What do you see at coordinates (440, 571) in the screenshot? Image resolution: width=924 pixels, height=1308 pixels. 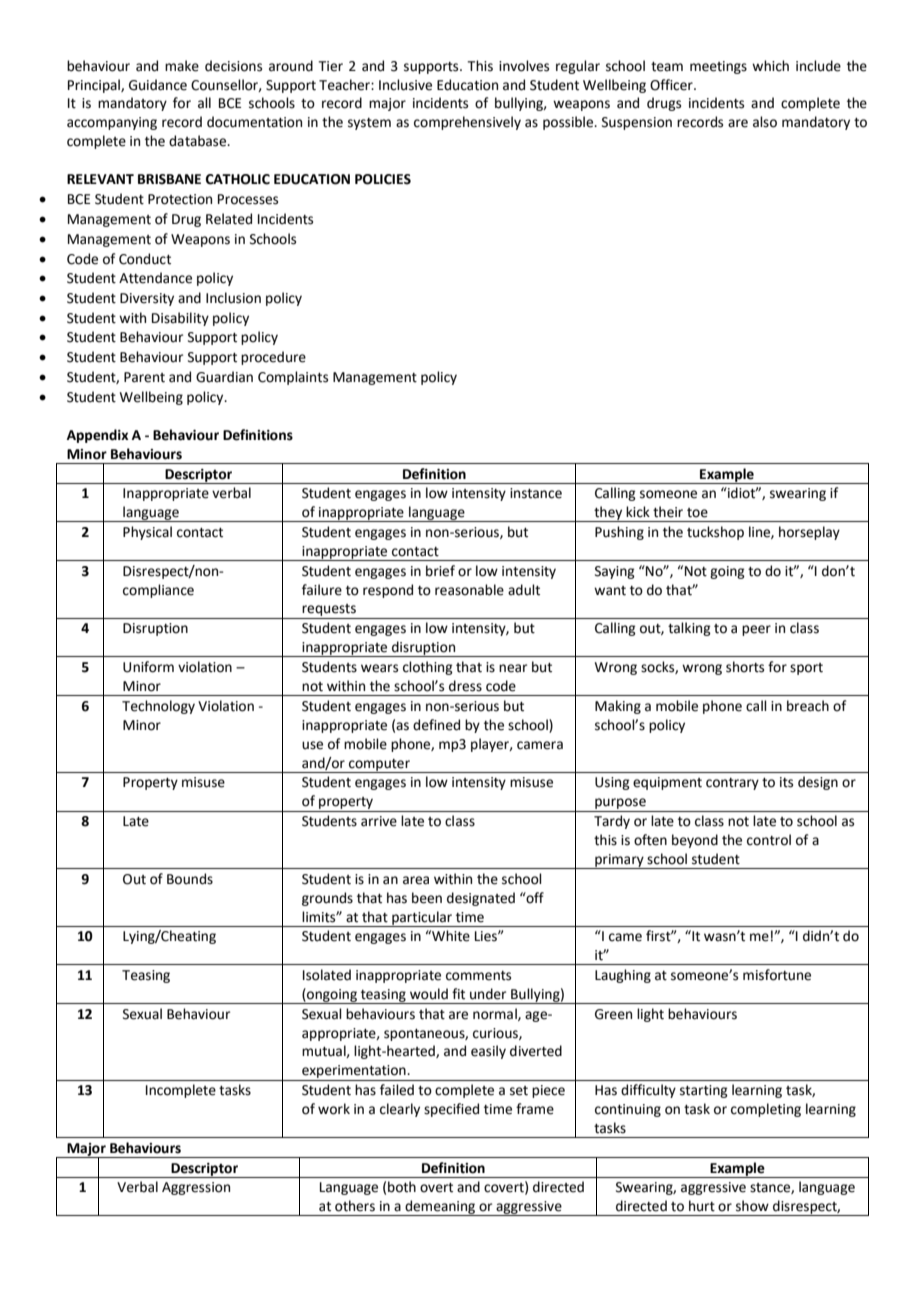 I see `brief` at bounding box center [440, 571].
